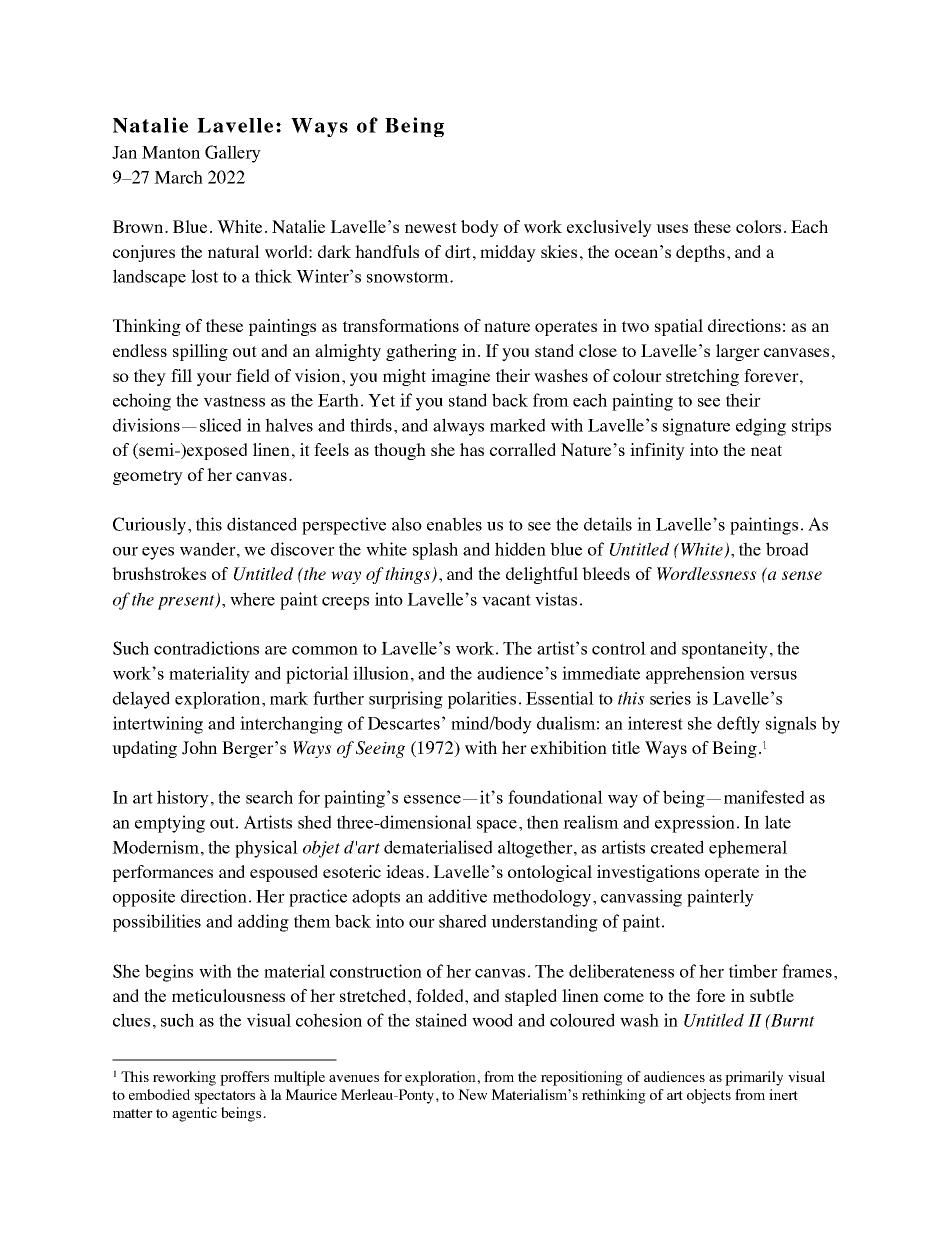 The image size is (952, 1233). I want to click on colors, so click(758, 226).
